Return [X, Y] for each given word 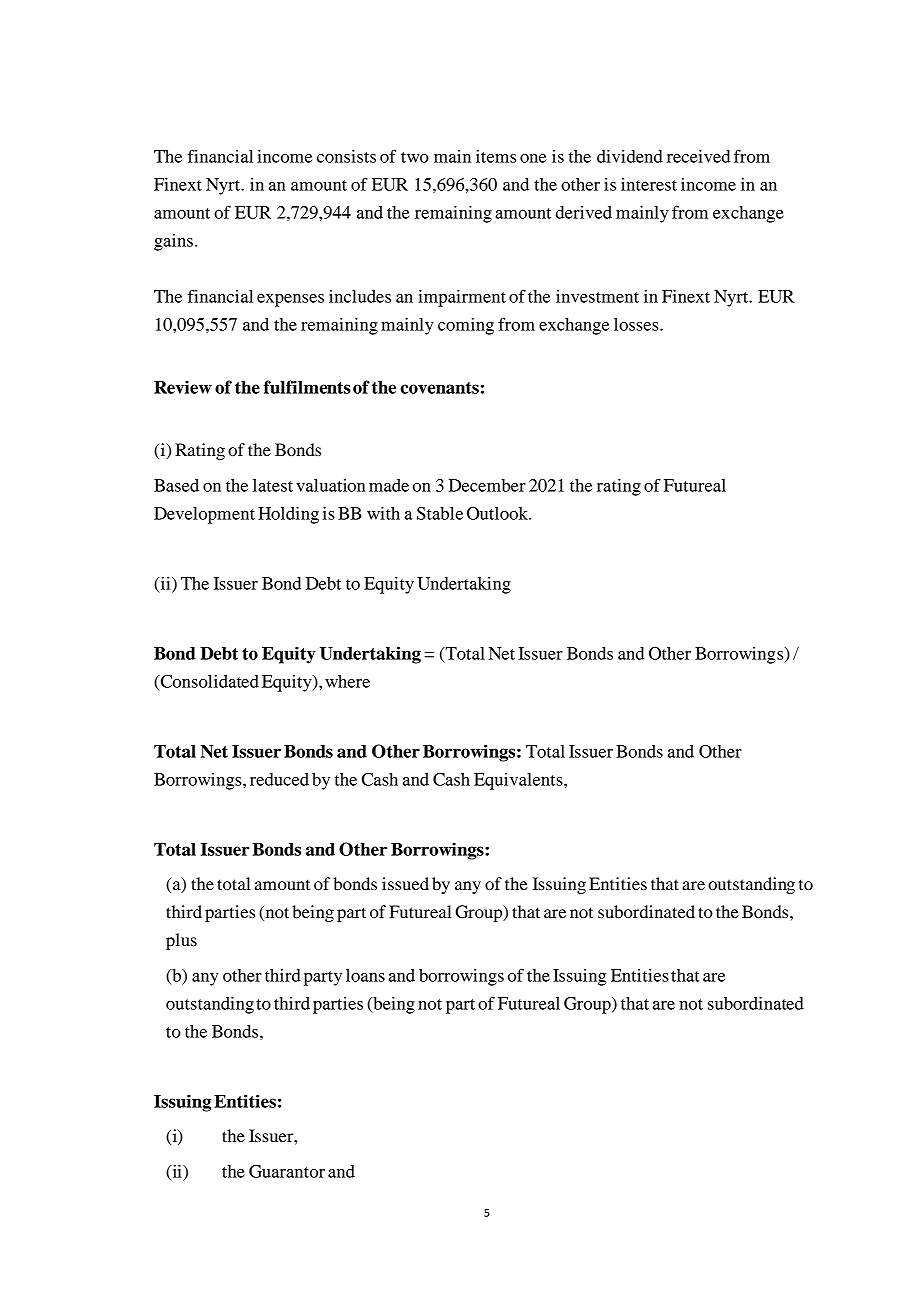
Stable [440, 513]
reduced [279, 779]
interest [649, 184]
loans [365, 975]
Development [204, 515]
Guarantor [287, 1171]
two [415, 157]
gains [173, 242]
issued [405, 883]
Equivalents [519, 781]
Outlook [498, 513]
